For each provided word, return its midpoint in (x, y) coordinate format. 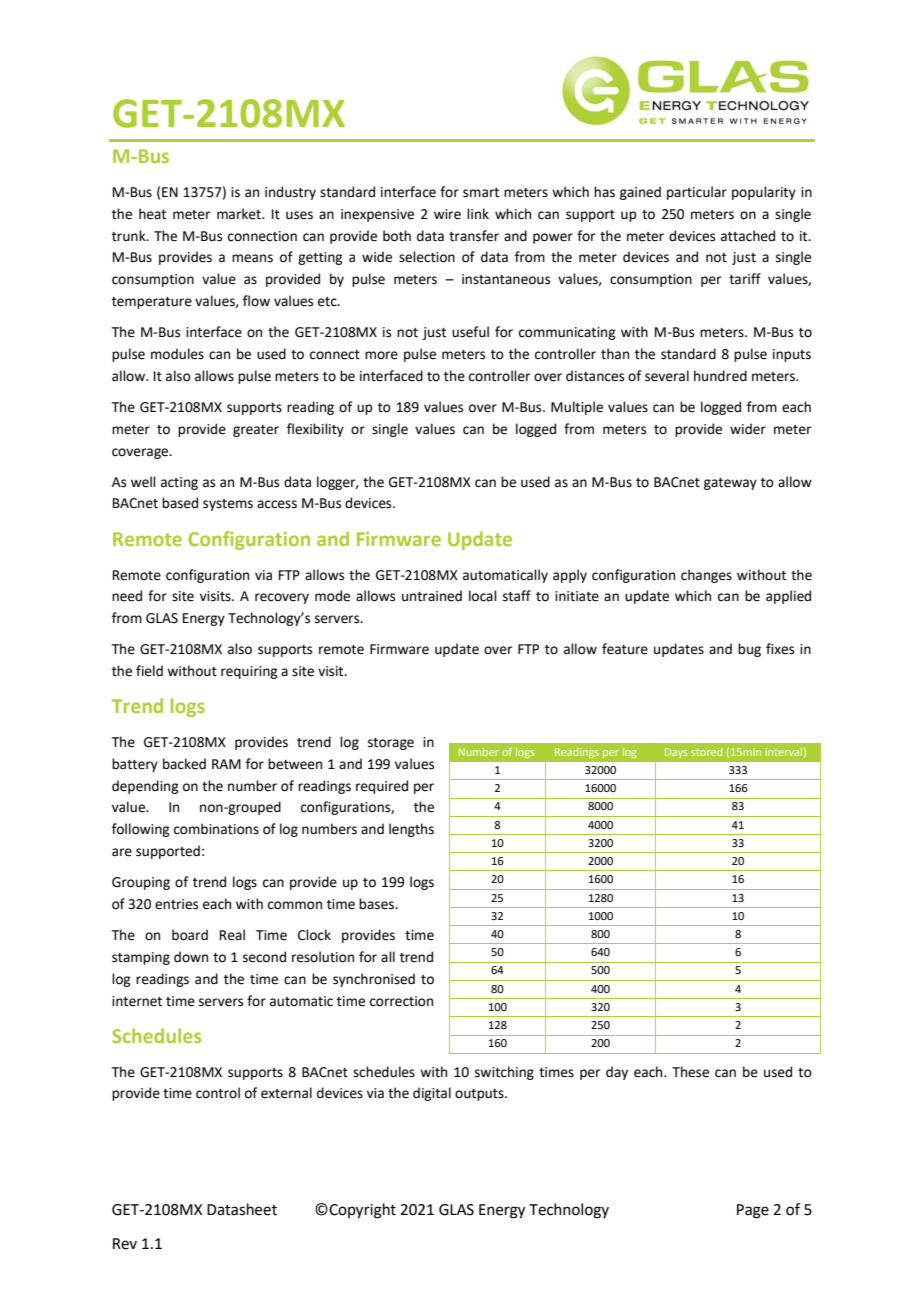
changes (706, 576)
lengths (411, 830)
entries (176, 904)
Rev (125, 1244)
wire (447, 214)
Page (753, 1211)
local (483, 596)
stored (706, 752)
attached (748, 236)
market (240, 214)
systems (228, 505)
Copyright (361, 1211)
